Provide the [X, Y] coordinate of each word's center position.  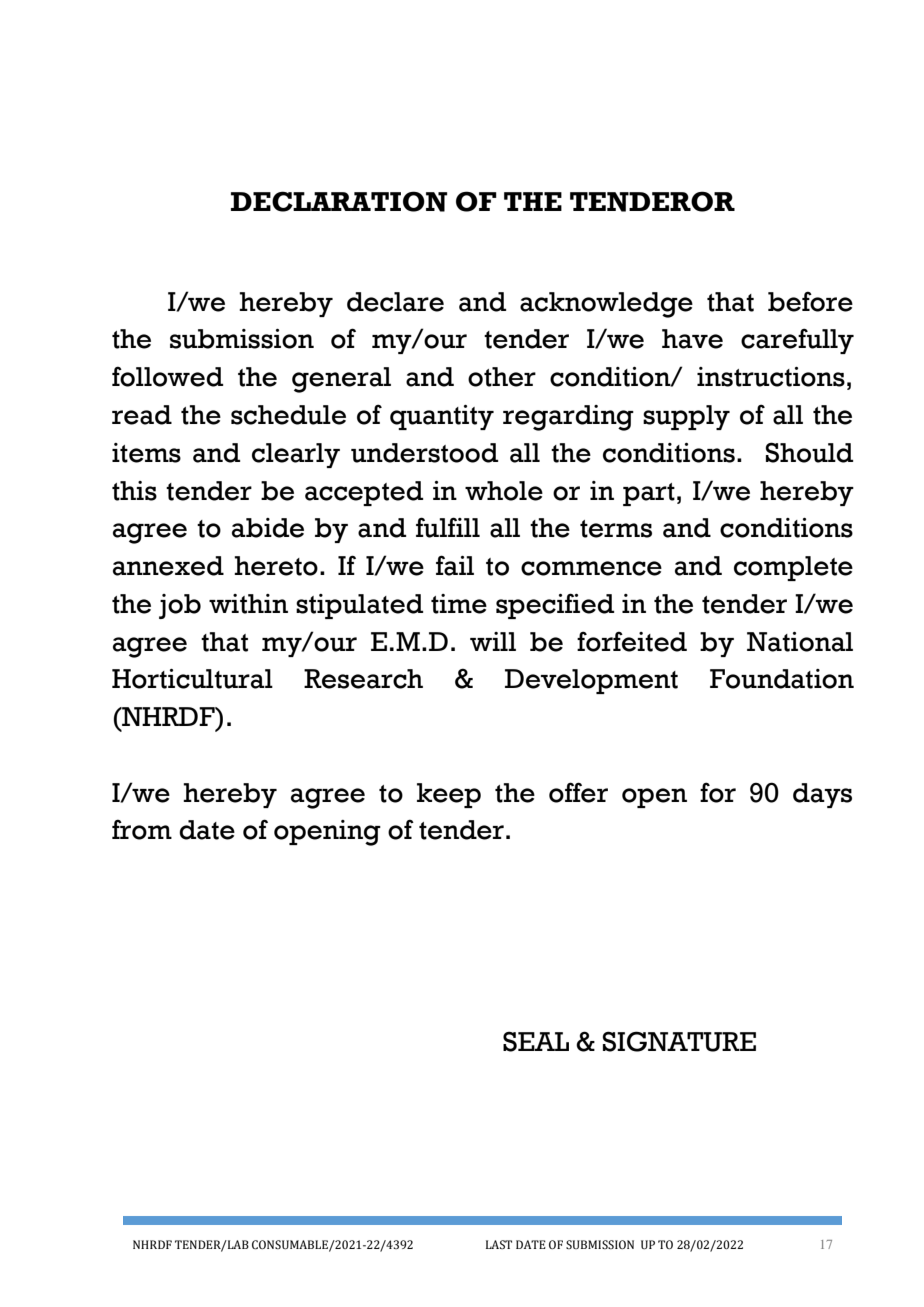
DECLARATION [339, 201]
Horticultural [192, 679]
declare [395, 302]
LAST [499, 1244]
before [810, 301]
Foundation [782, 679]
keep [449, 795]
